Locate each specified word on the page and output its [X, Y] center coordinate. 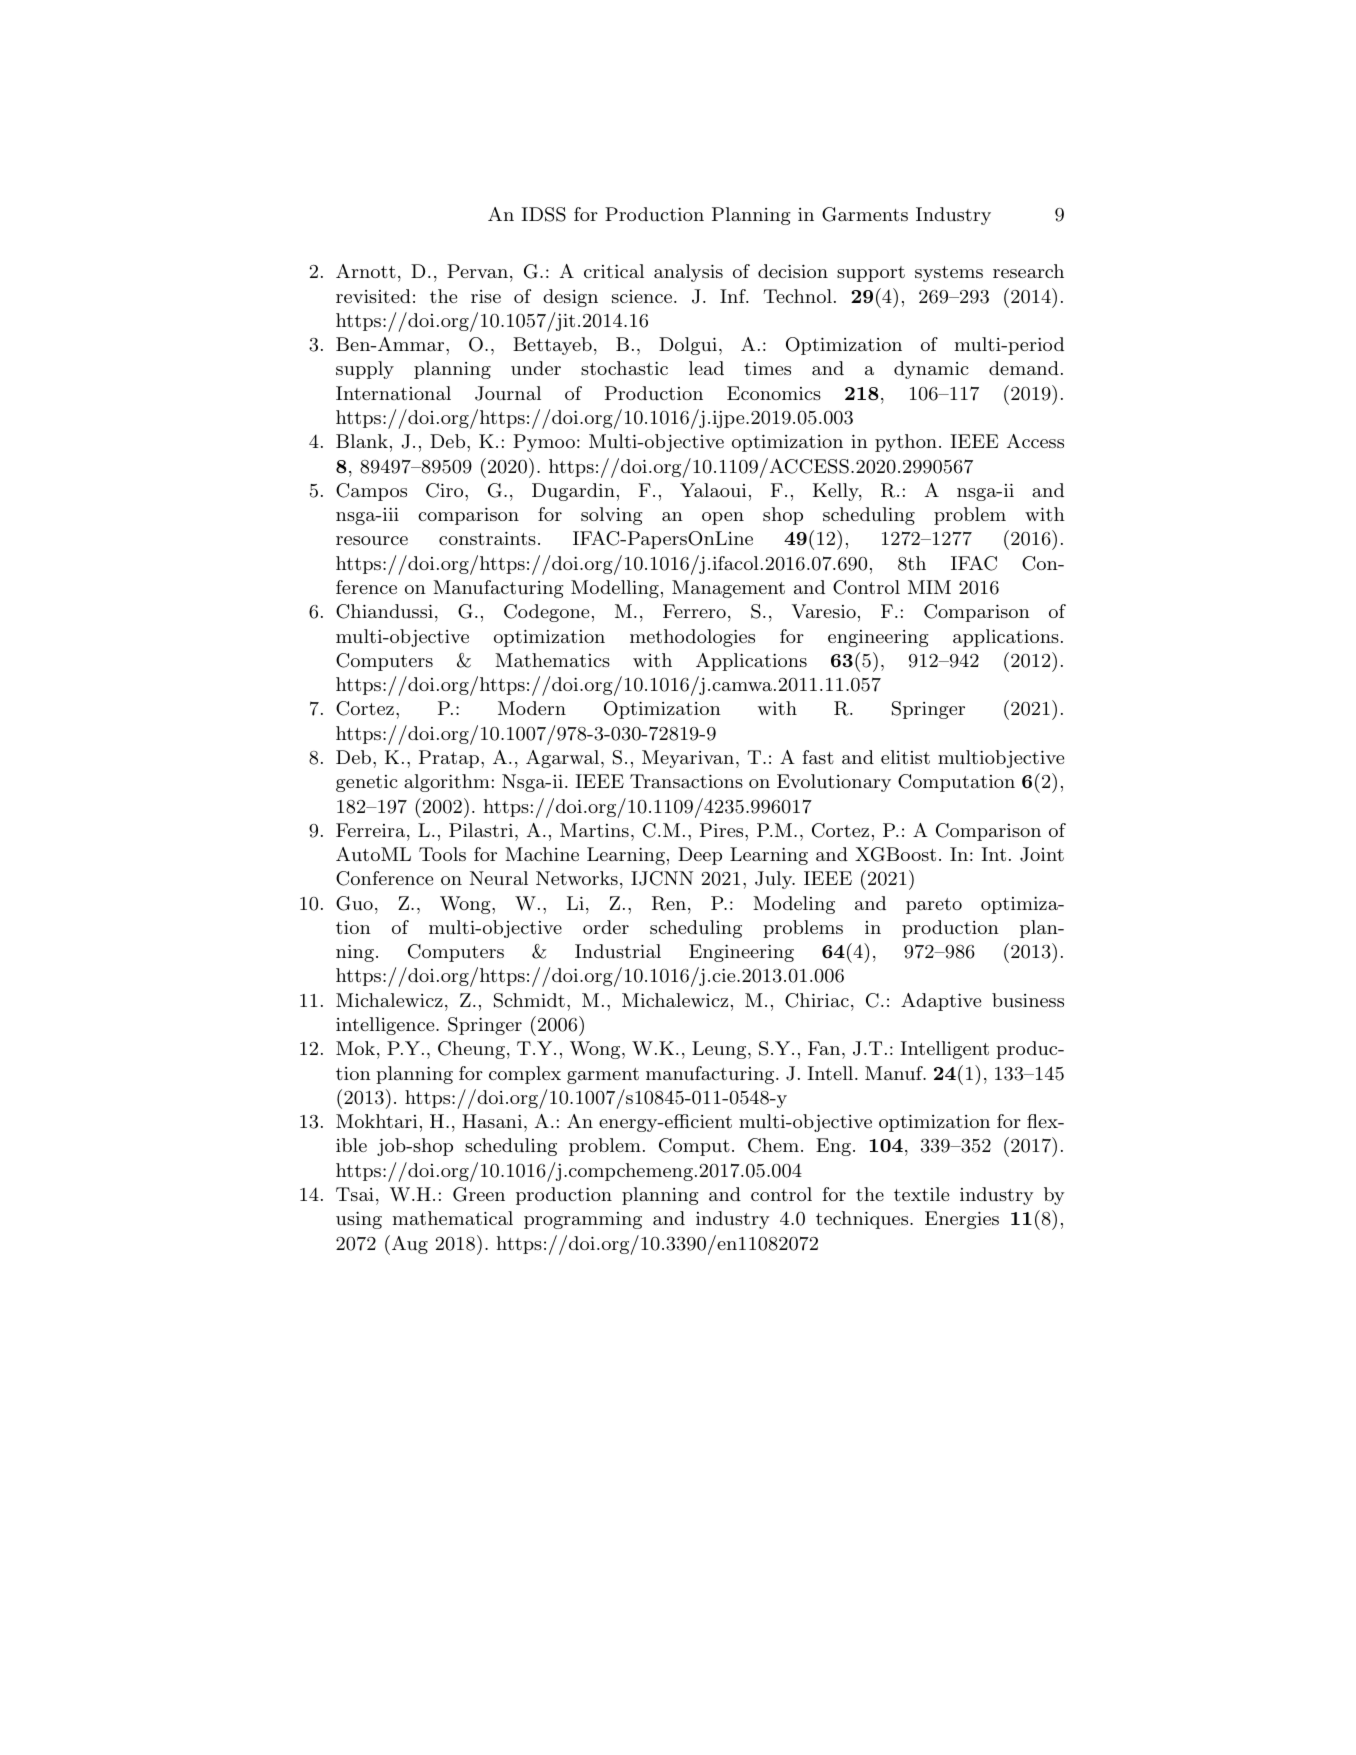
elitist [905, 757]
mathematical [453, 1218]
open [723, 518]
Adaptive [941, 1002]
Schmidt [529, 1000]
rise [486, 296]
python [906, 443]
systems [949, 274]
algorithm [447, 783]
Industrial [618, 951]
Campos [371, 492]
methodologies [692, 638]
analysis [688, 273]
